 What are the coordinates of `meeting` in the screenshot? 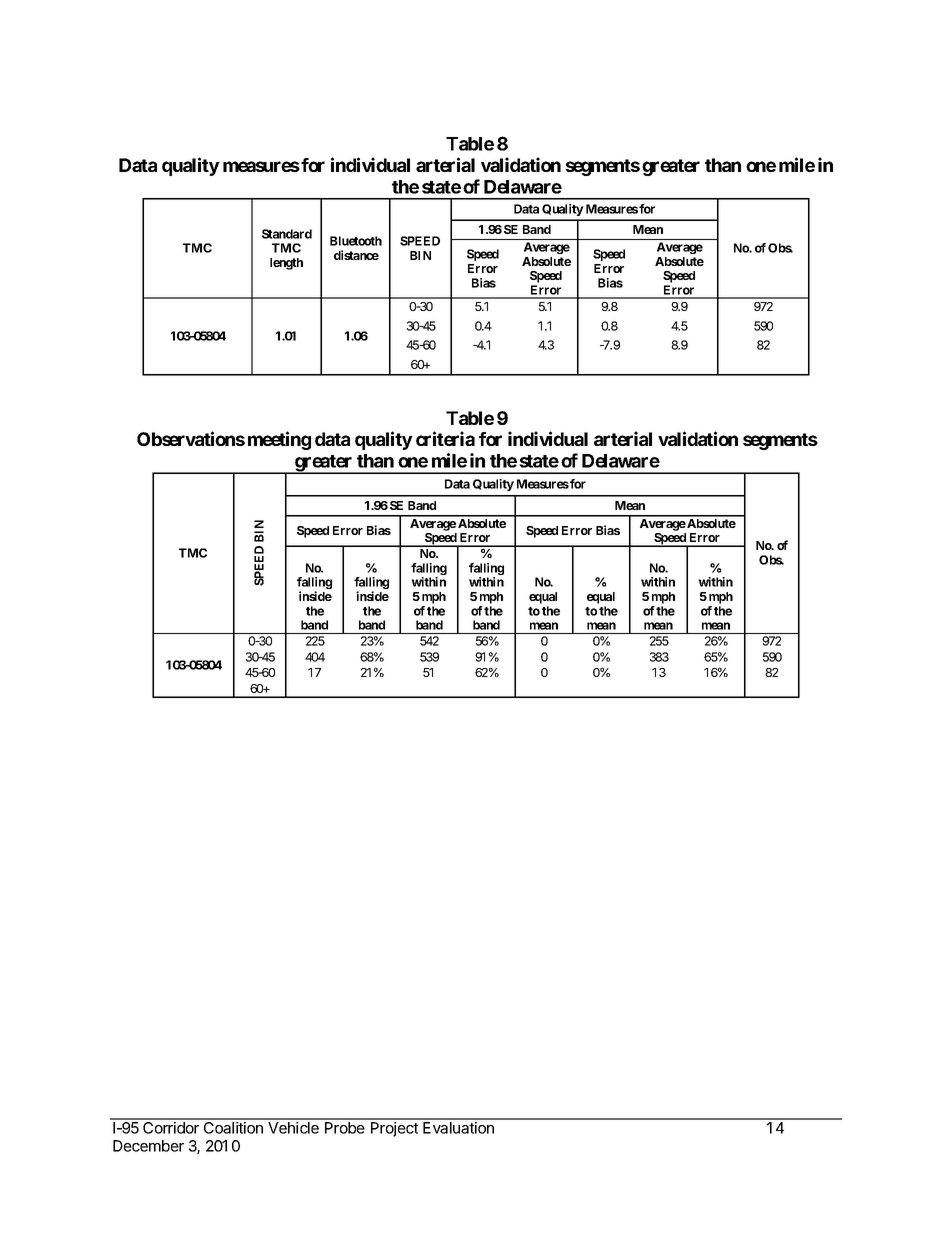 It's located at (279, 440).
